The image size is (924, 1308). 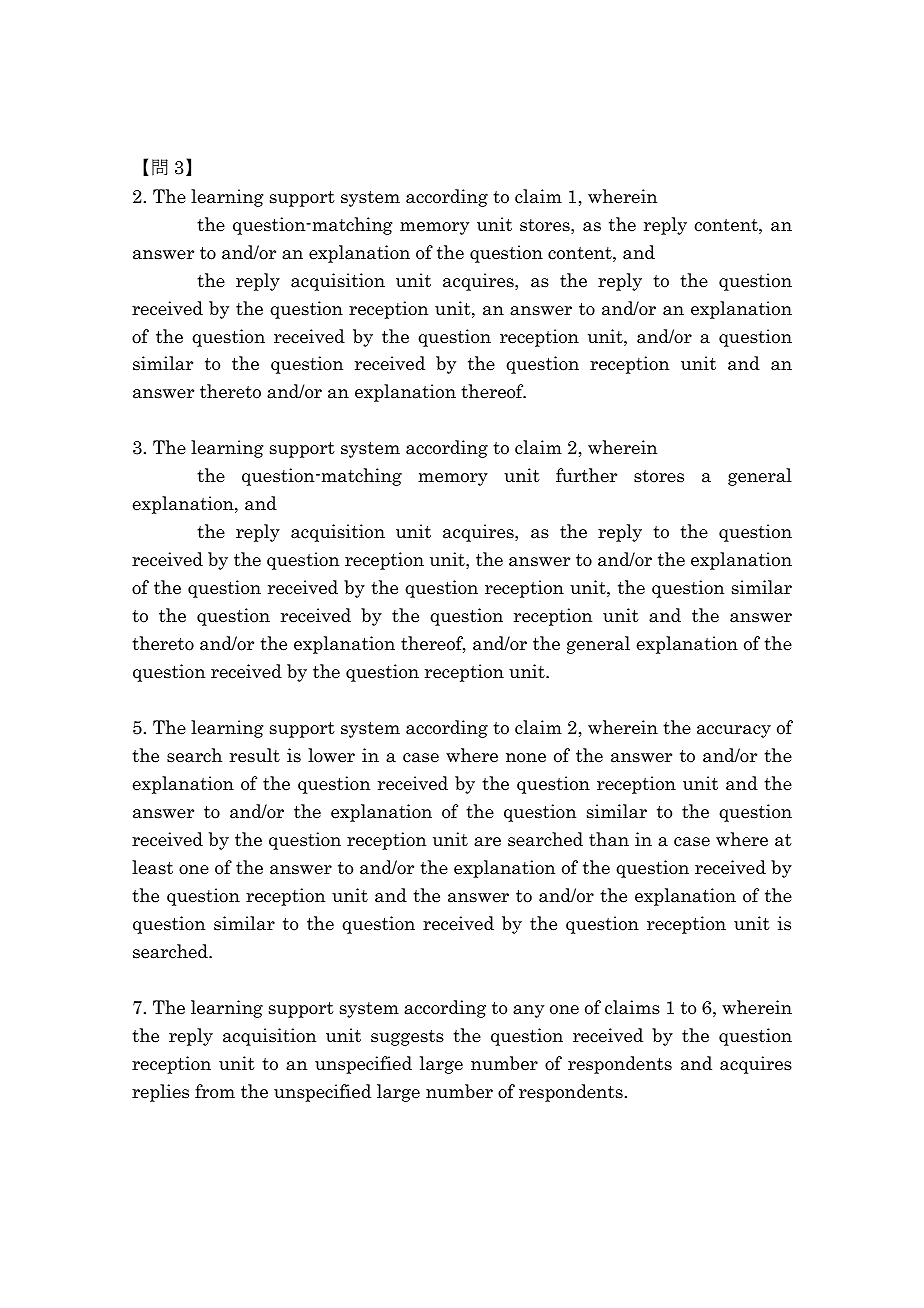 I want to click on accuracy, so click(x=734, y=731).
